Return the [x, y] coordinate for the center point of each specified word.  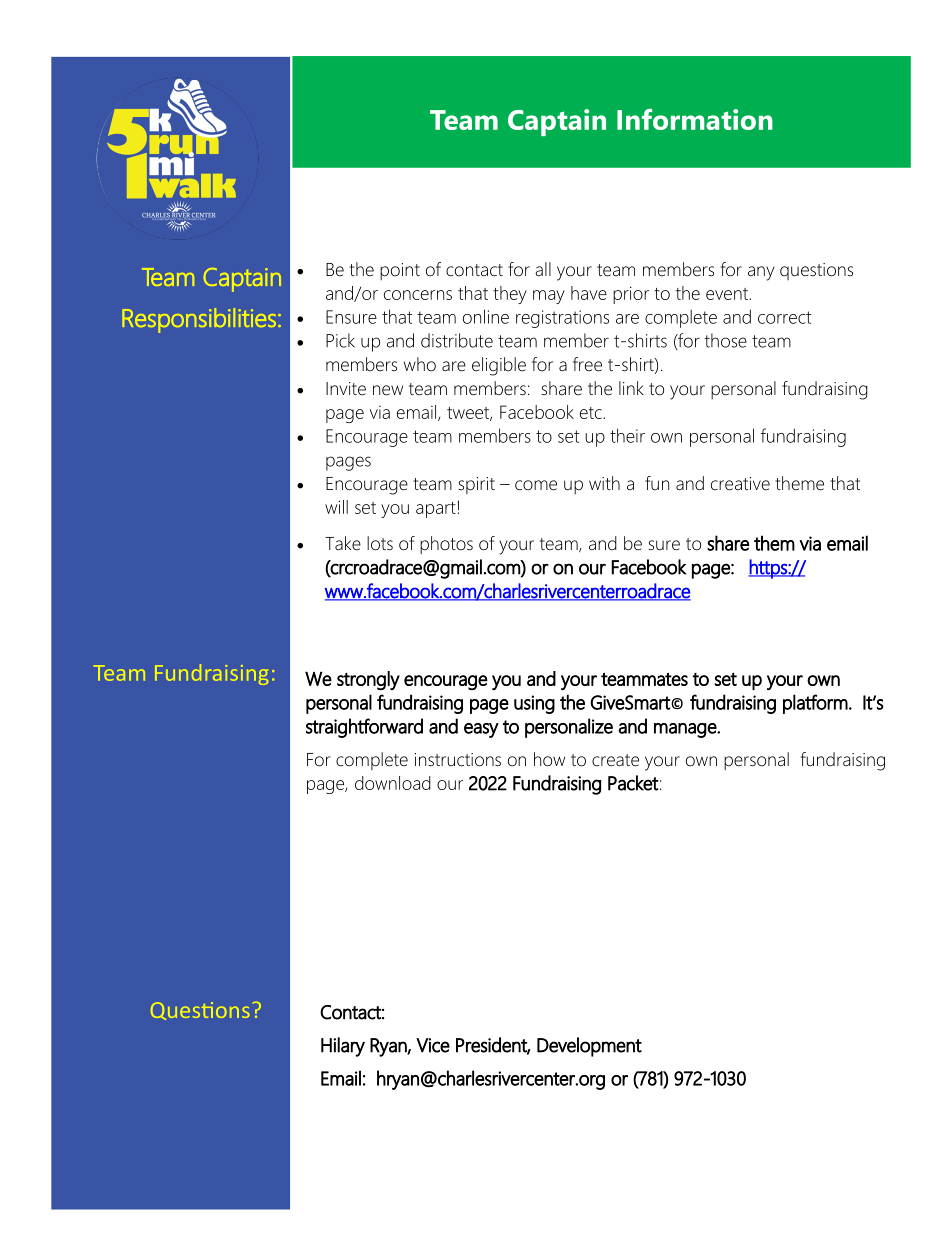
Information [695, 119]
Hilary [343, 1047]
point [400, 271]
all [543, 269]
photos [446, 545]
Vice [433, 1045]
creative [740, 484]
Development [589, 1047]
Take [343, 543]
